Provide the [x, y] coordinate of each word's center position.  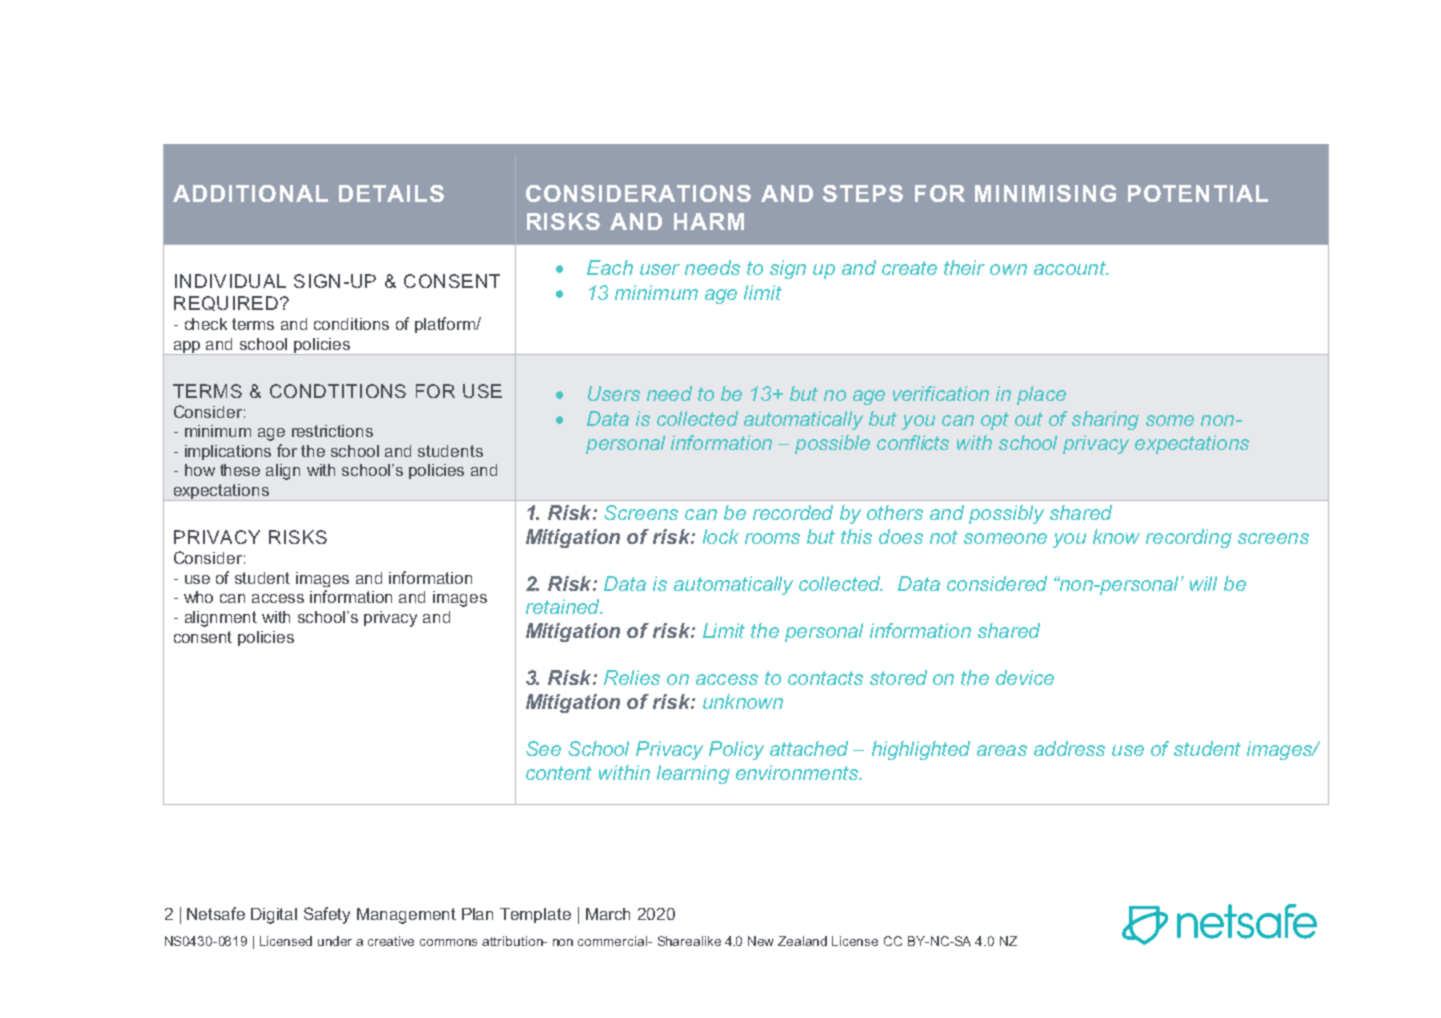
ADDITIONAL [250, 193]
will [1203, 583]
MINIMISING [1045, 193]
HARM [709, 221]
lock [721, 536]
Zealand [802, 941]
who [198, 597]
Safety [327, 915]
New [761, 941]
